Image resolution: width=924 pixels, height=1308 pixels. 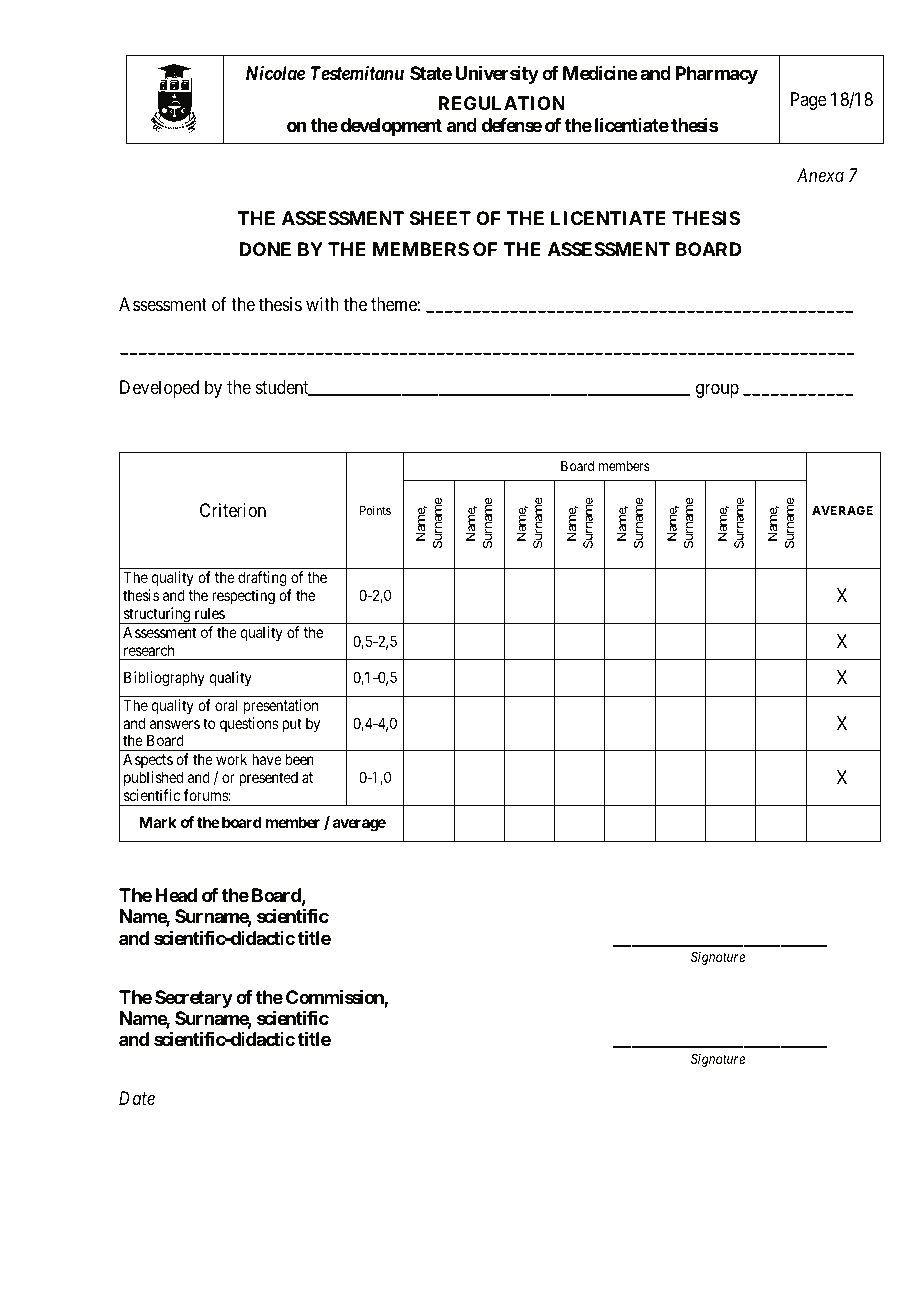 I want to click on Points, so click(x=375, y=510).
